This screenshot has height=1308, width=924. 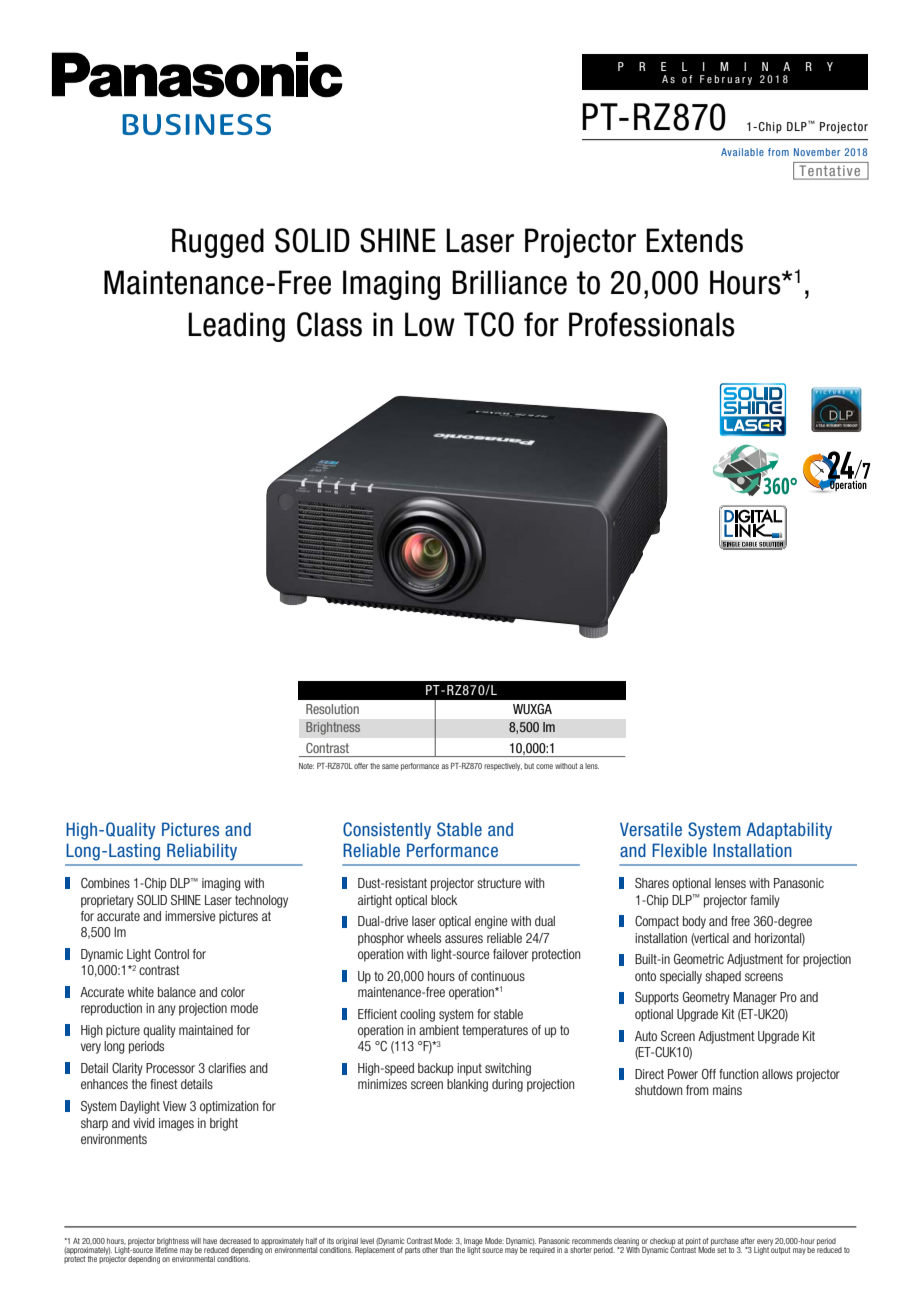 I want to click on respectively, so click(x=503, y=767).
